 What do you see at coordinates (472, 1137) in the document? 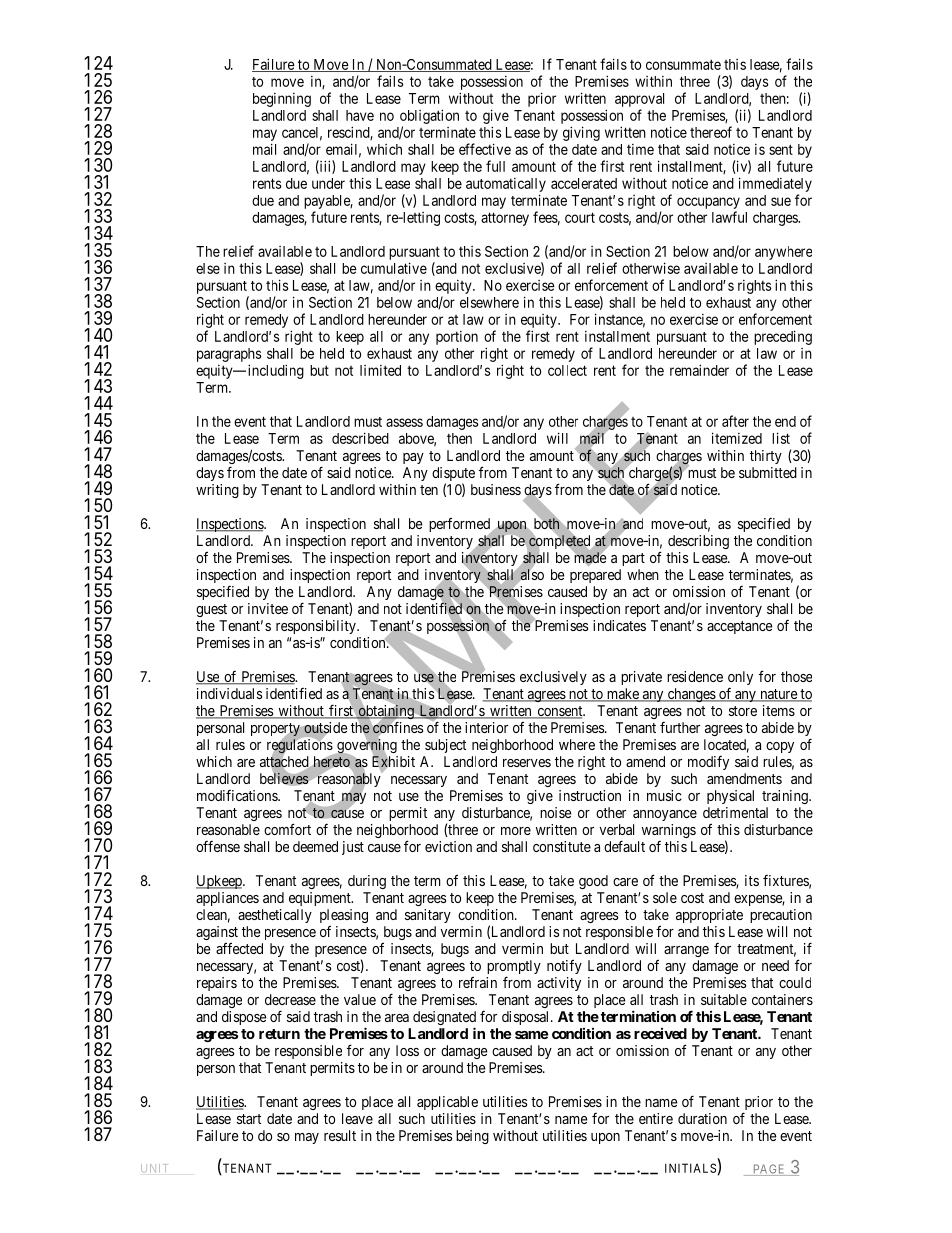
I see `being` at bounding box center [472, 1137].
